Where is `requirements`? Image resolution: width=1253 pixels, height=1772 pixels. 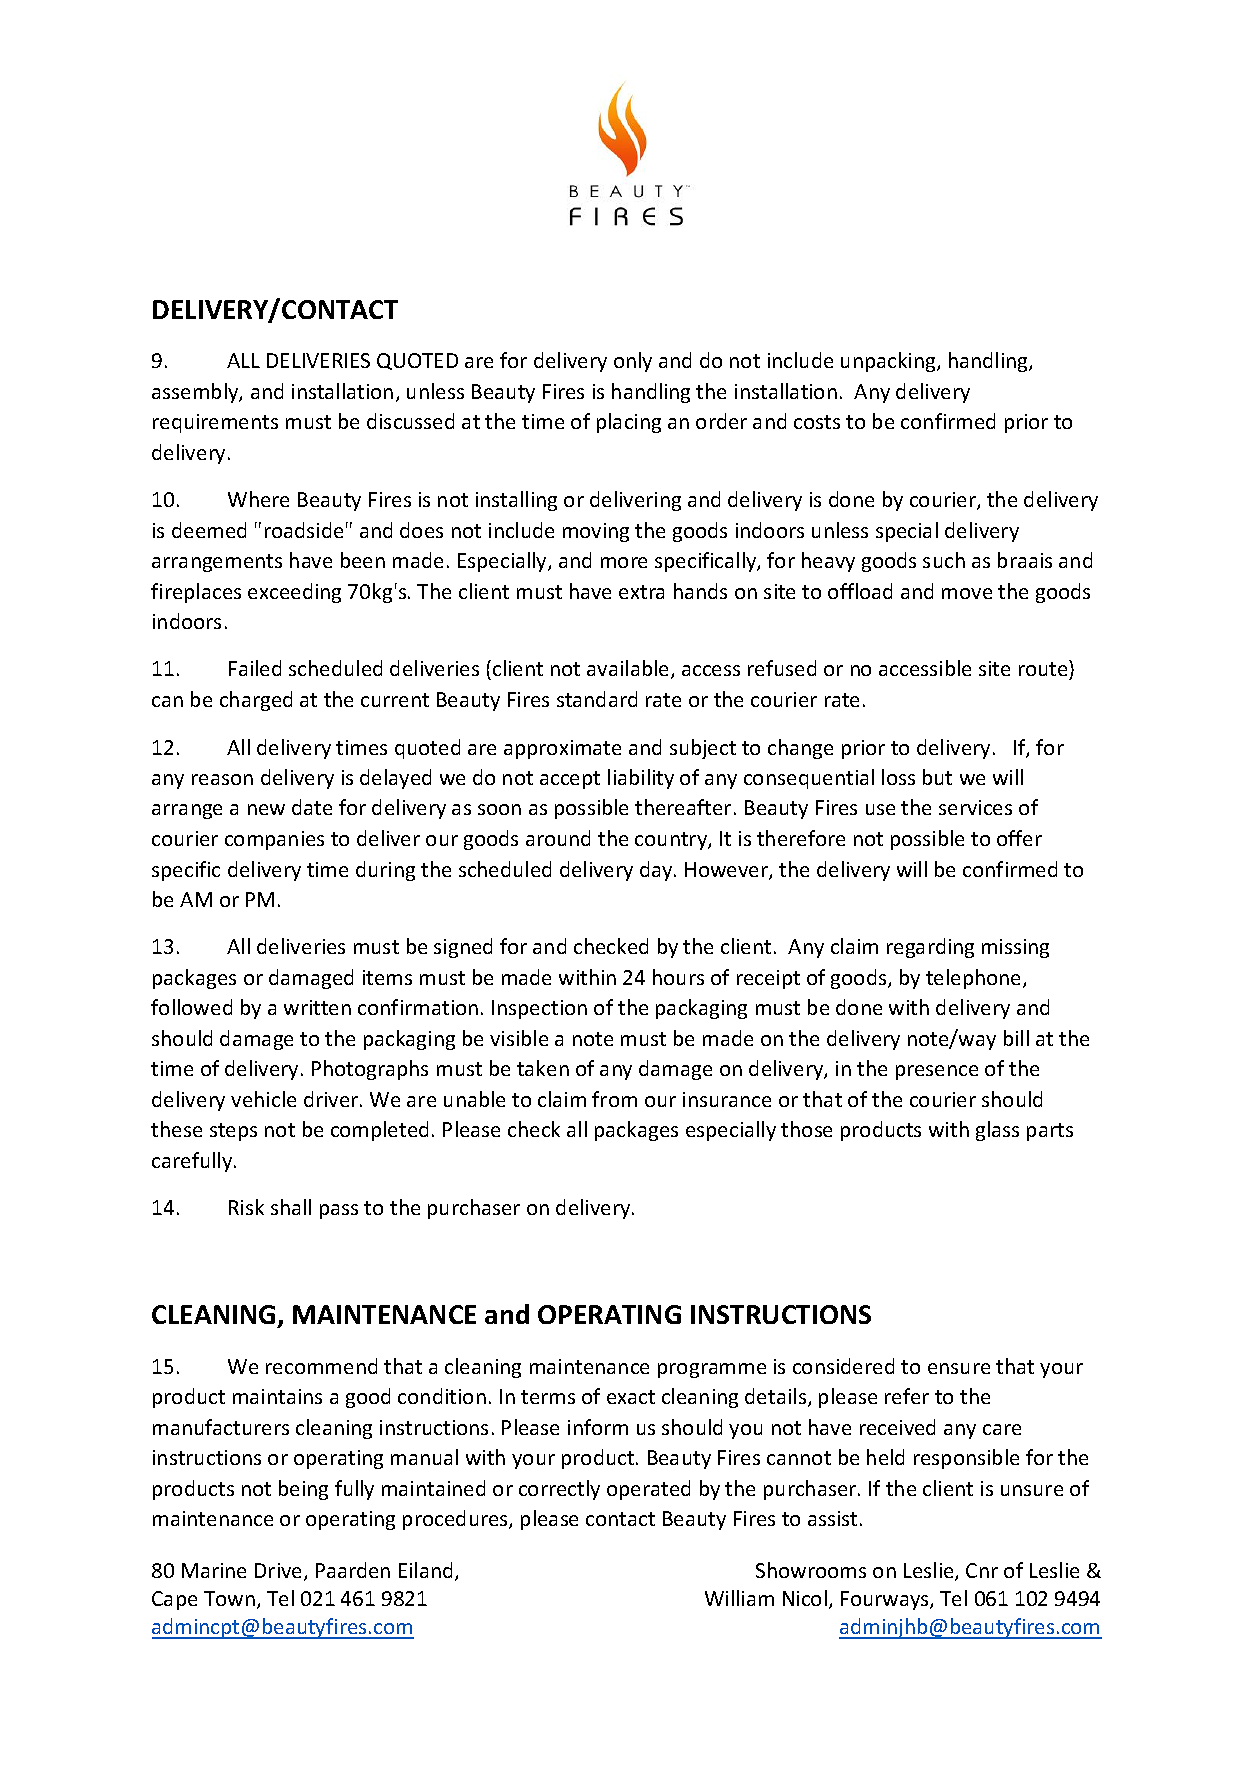
requirements is located at coordinates (215, 423).
